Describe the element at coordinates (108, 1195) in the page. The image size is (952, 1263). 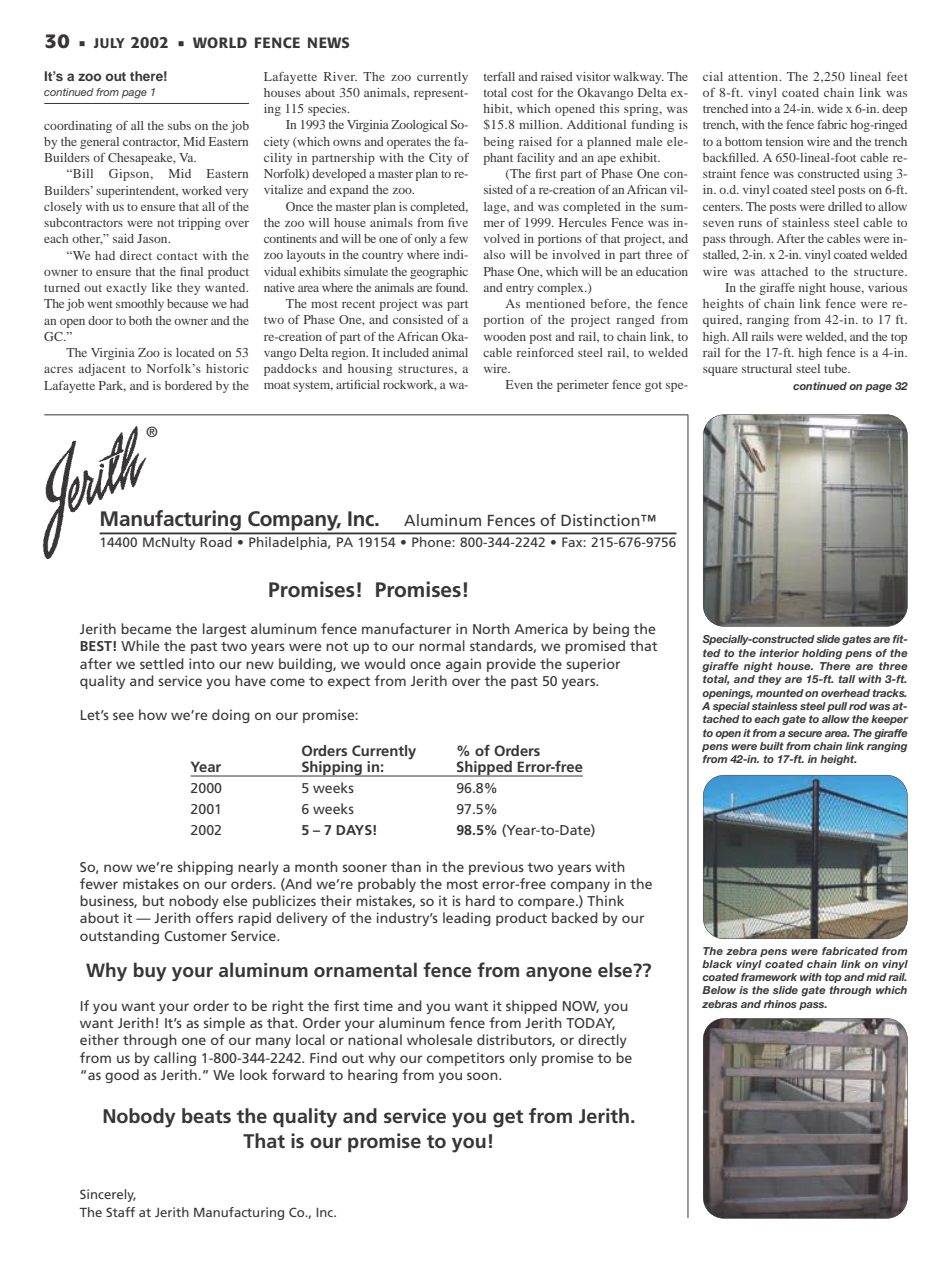
I see `Sincerely` at that location.
